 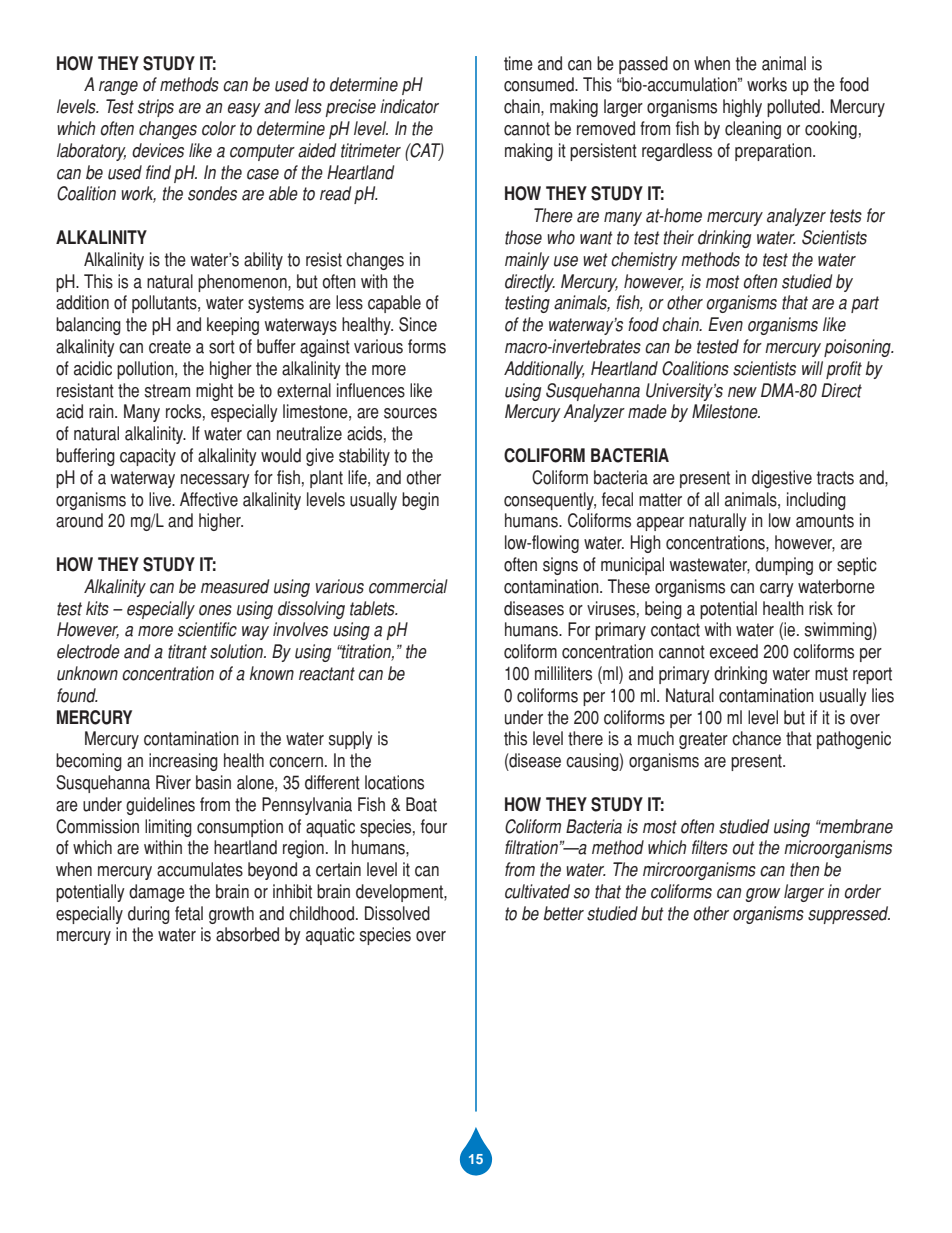 I want to click on fetal, so click(x=189, y=913).
